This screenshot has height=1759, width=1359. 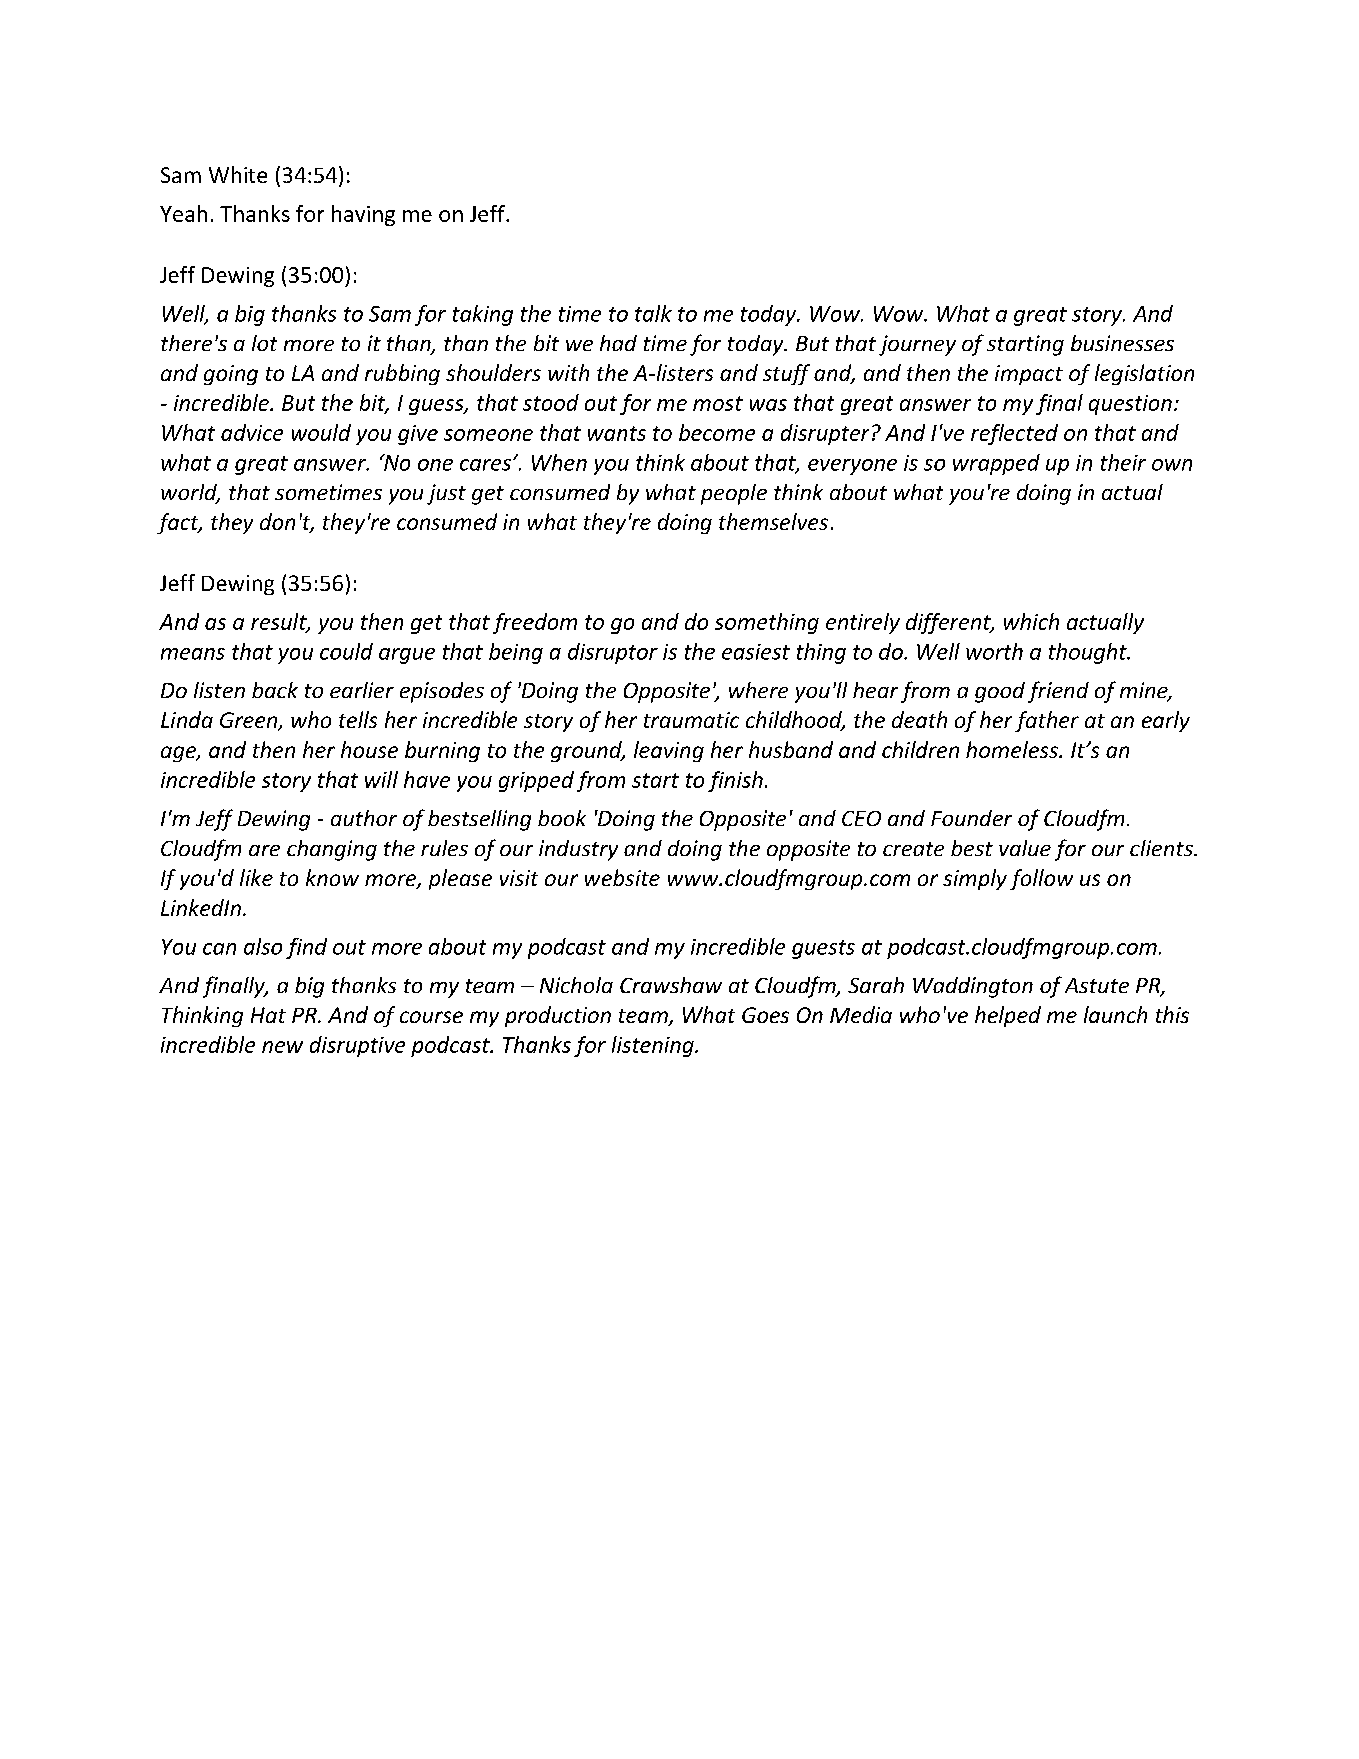 I want to click on impact, so click(x=1029, y=375).
